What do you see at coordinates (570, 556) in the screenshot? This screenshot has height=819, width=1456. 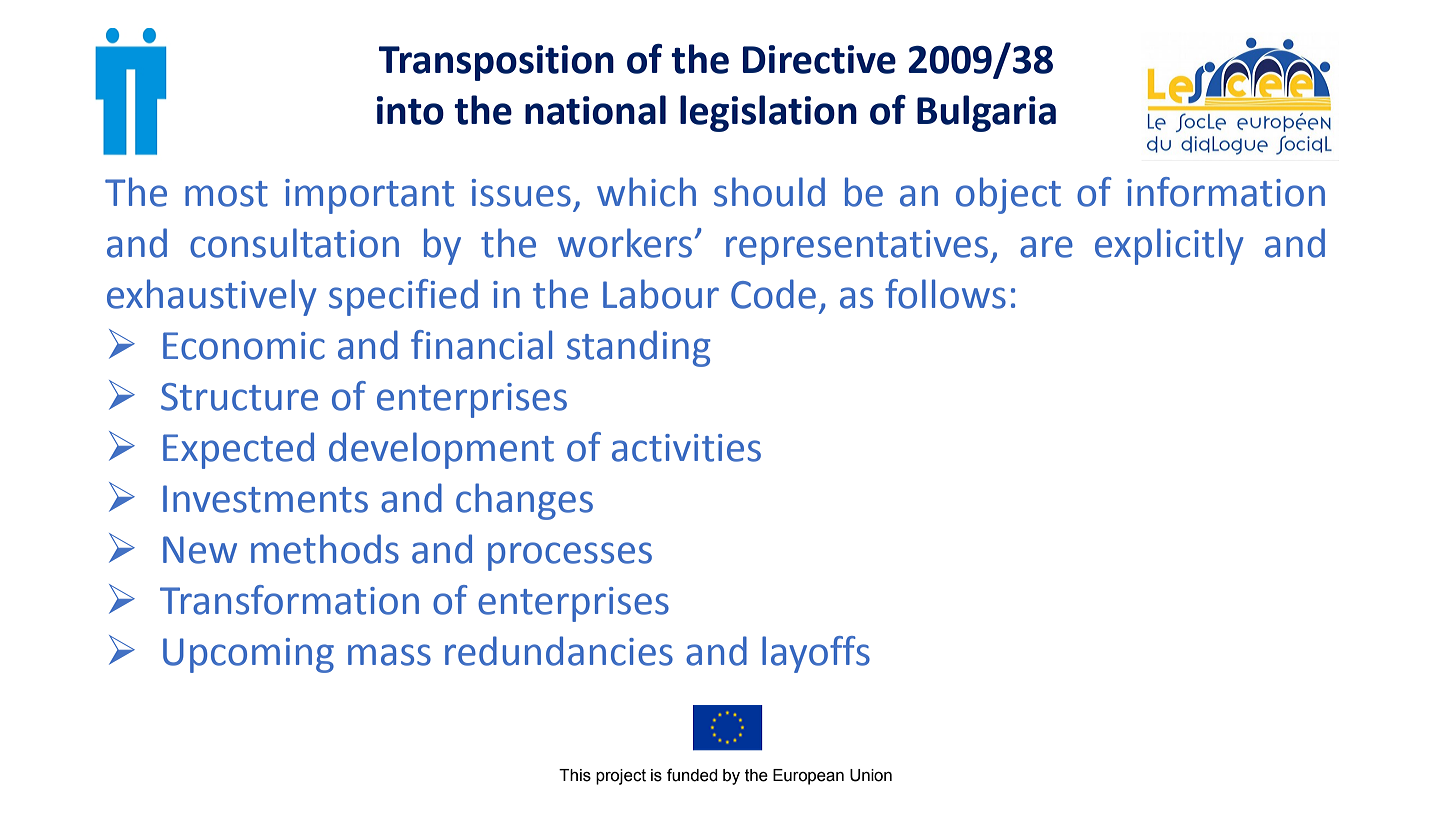 I see `processes` at bounding box center [570, 556].
